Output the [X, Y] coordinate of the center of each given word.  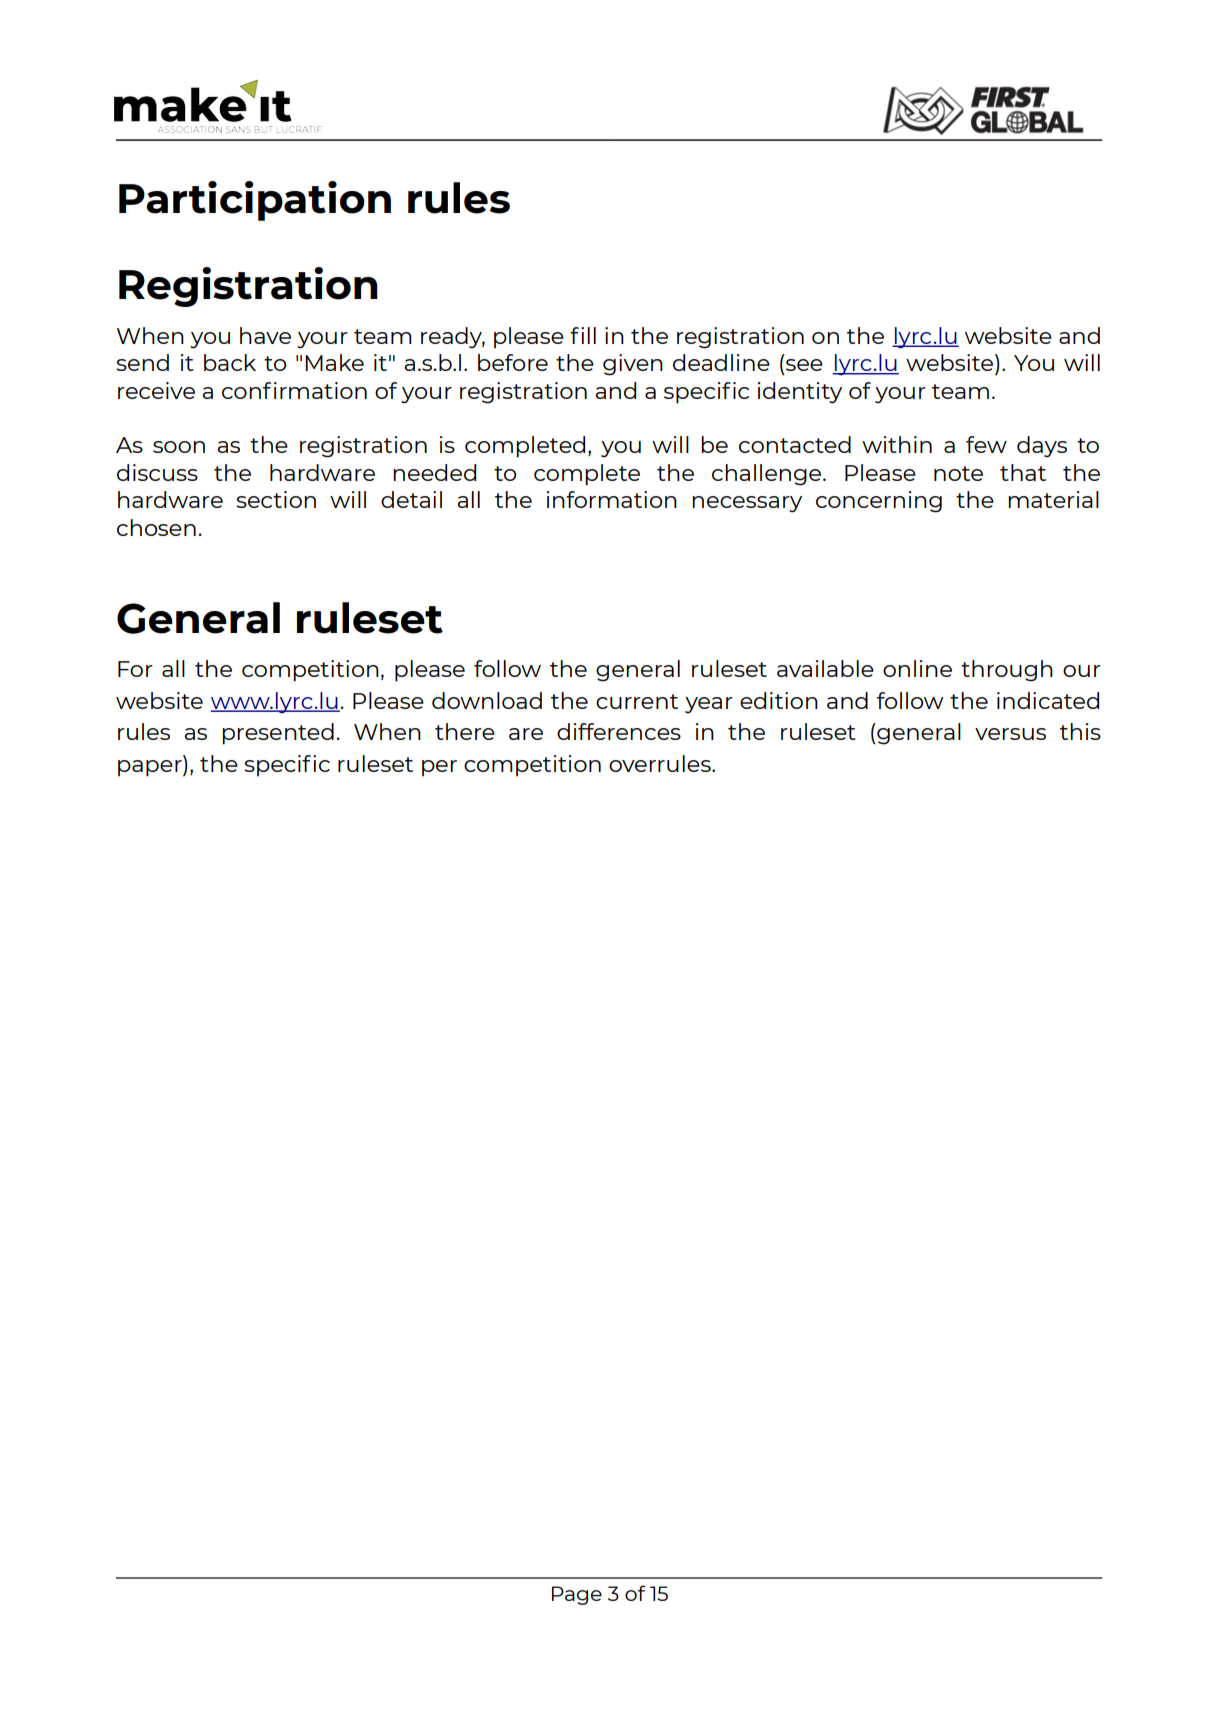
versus [1010, 734]
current [637, 701]
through [1007, 671]
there [465, 731]
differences [619, 731]
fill [583, 335]
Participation [255, 201]
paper [151, 768]
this [1080, 731]
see [804, 365]
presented [278, 734]
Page [577, 1595]
